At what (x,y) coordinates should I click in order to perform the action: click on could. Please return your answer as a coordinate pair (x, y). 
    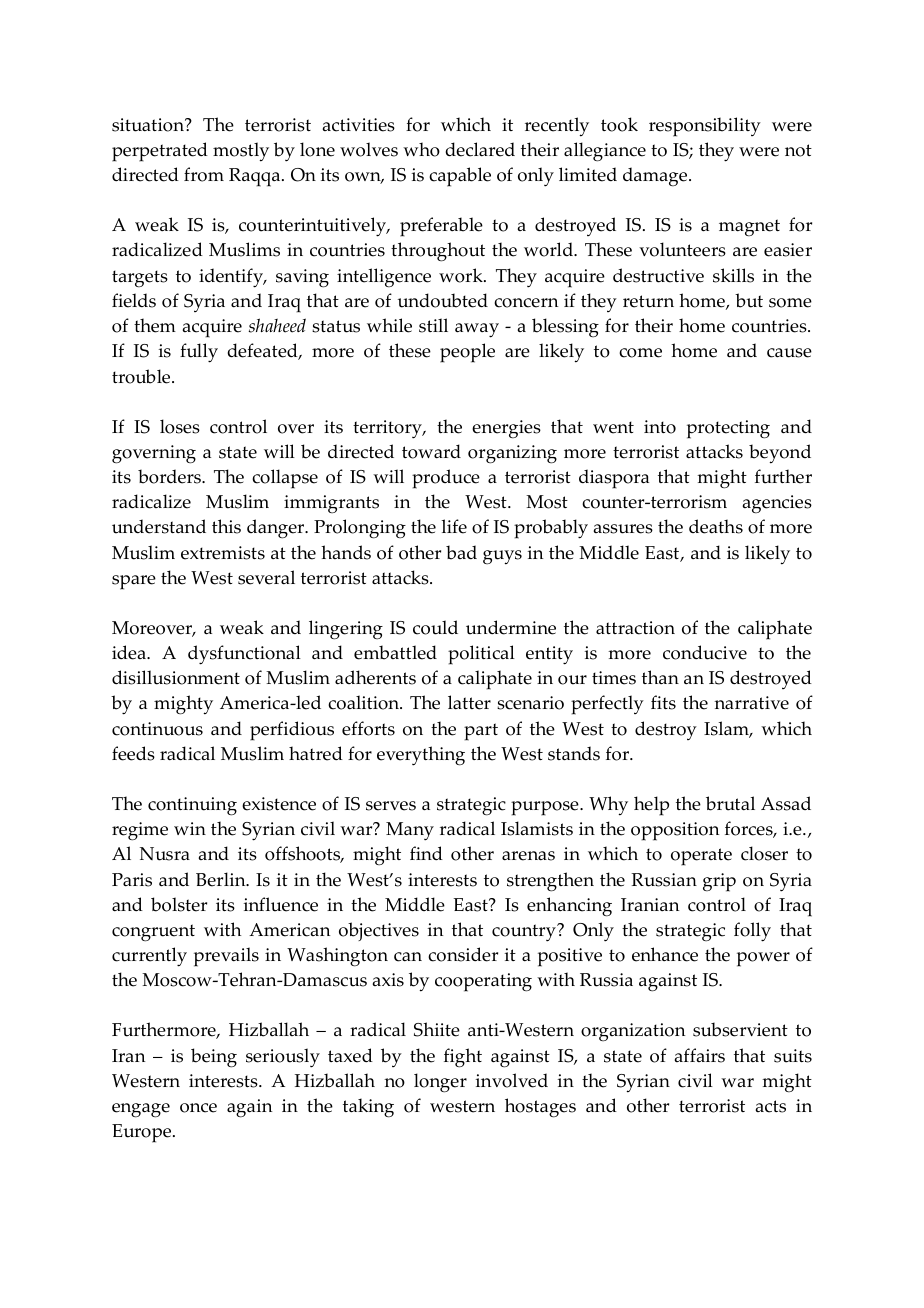
    Looking at the image, I should click on (435, 627).
